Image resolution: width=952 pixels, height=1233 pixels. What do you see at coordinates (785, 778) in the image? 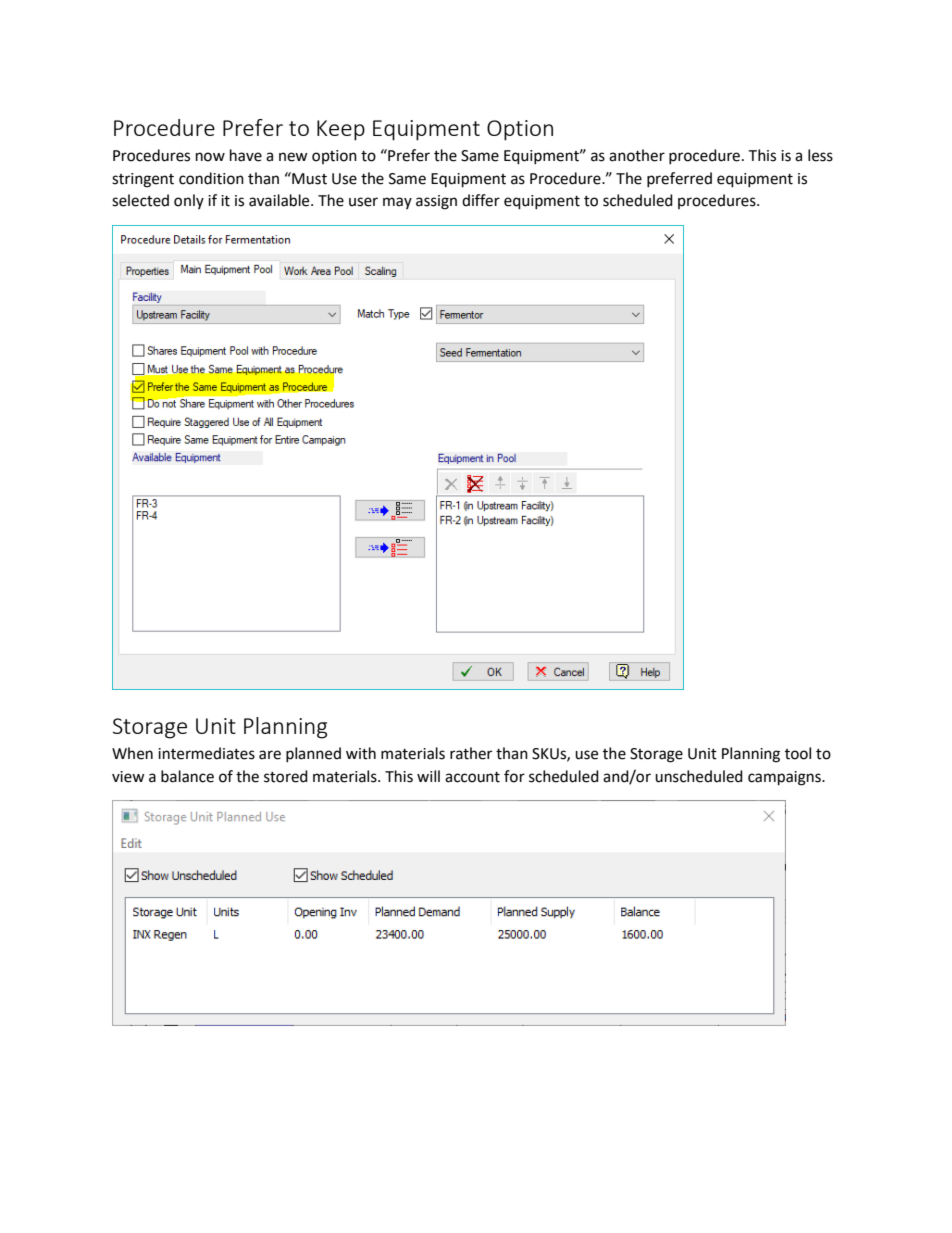
I see `campaigns` at bounding box center [785, 778].
